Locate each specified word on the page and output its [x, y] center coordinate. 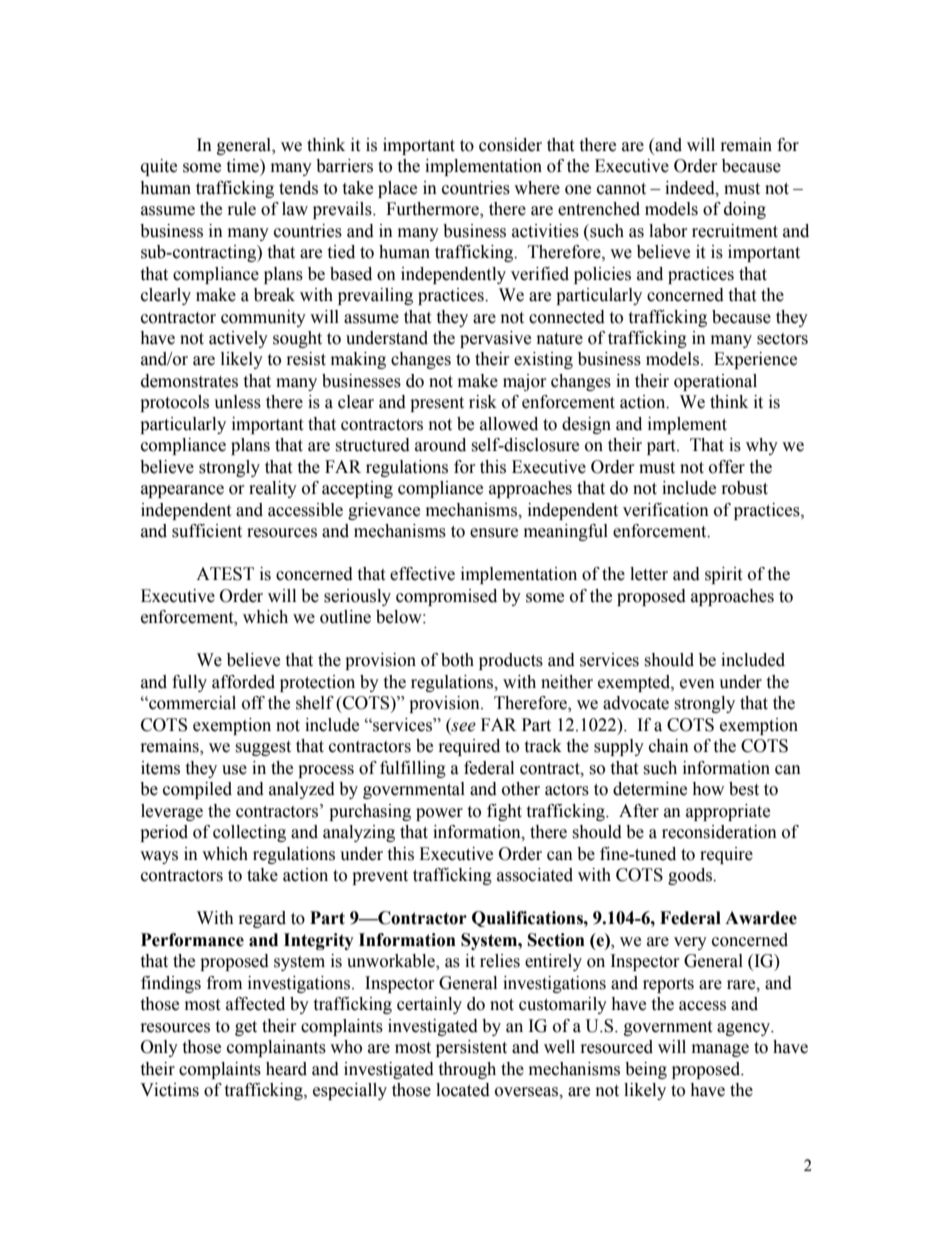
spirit [723, 575]
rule [242, 209]
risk [483, 402]
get [246, 1028]
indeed [691, 188]
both [457, 660]
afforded [243, 682]
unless [237, 402]
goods [691, 876]
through [467, 1070]
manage [720, 1050]
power [439, 814]
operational [715, 382]
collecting [249, 833]
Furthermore [433, 210]
